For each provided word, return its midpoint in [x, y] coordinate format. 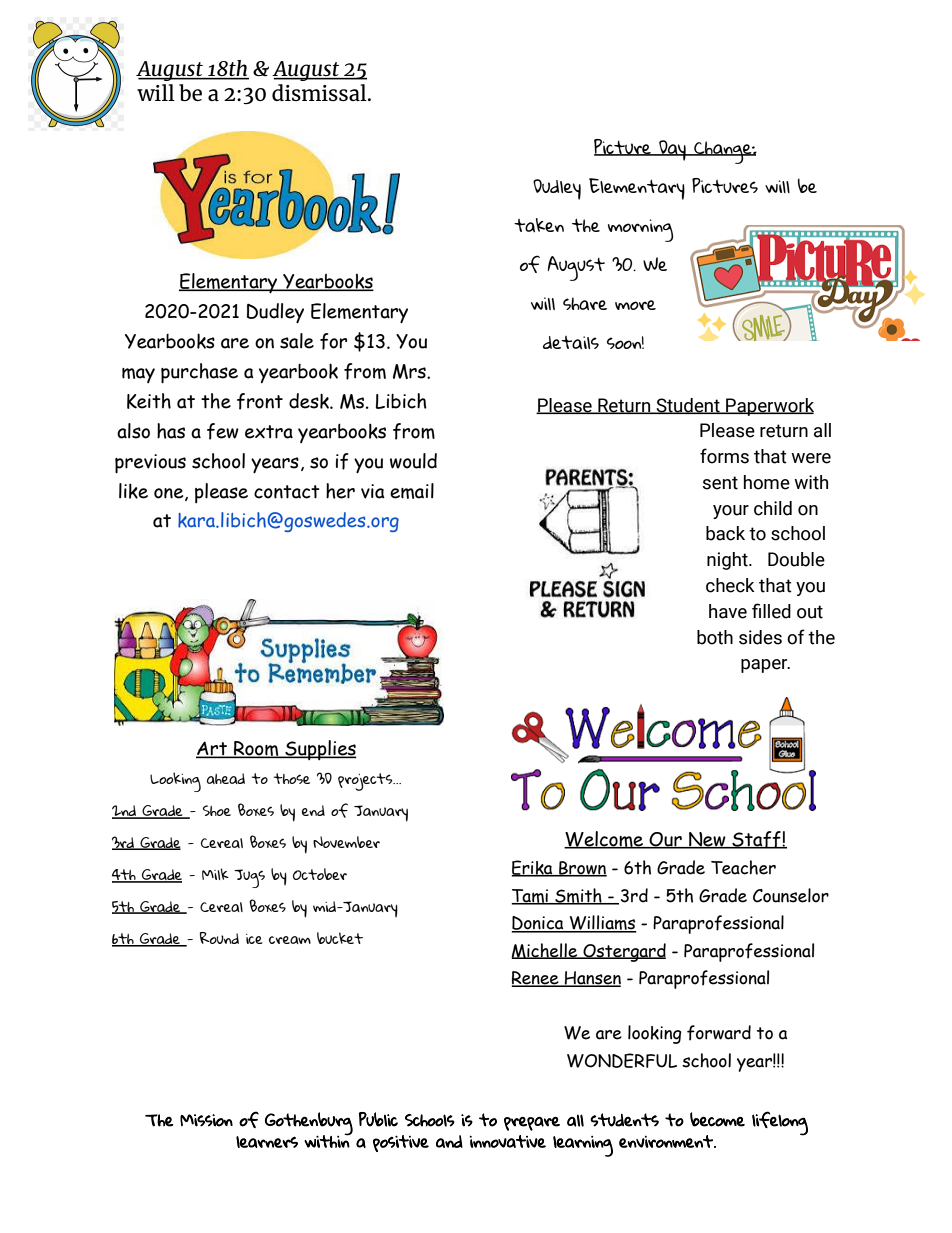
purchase [199, 373]
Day [672, 150]
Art [212, 749]
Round [219, 938]
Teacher [743, 867]
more [635, 305]
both [715, 637]
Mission [206, 1120]
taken [539, 225]
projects [366, 782]
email [412, 491]
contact [287, 492]
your [731, 512]
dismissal [320, 92]
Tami [531, 897]
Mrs [410, 371]
